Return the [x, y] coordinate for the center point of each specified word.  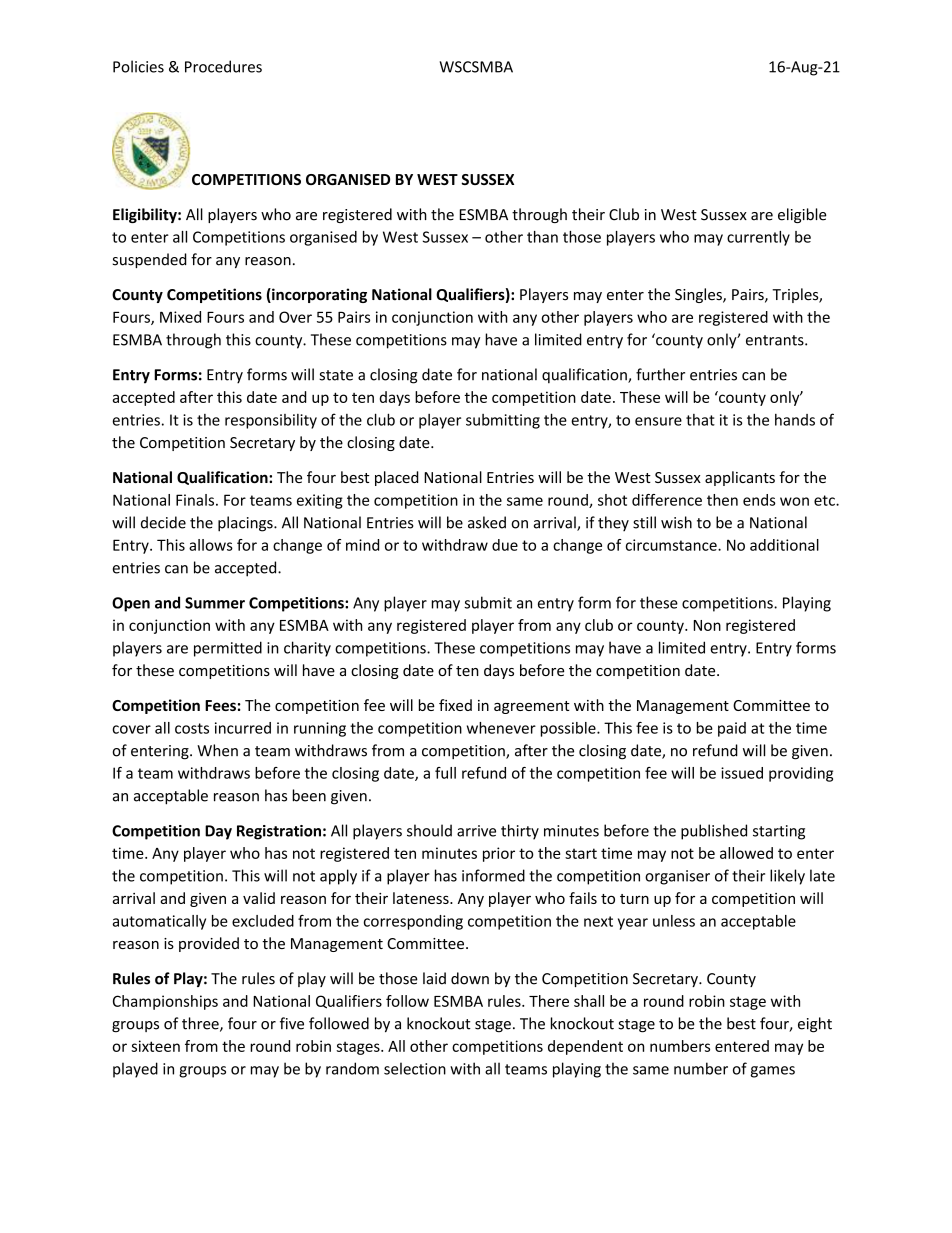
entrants [776, 340]
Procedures [223, 66]
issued [742, 773]
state [336, 375]
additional [784, 545]
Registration [279, 832]
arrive [476, 831]
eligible [802, 215]
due [505, 545]
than [542, 237]
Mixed [180, 317]
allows [211, 545]
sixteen [155, 1046]
